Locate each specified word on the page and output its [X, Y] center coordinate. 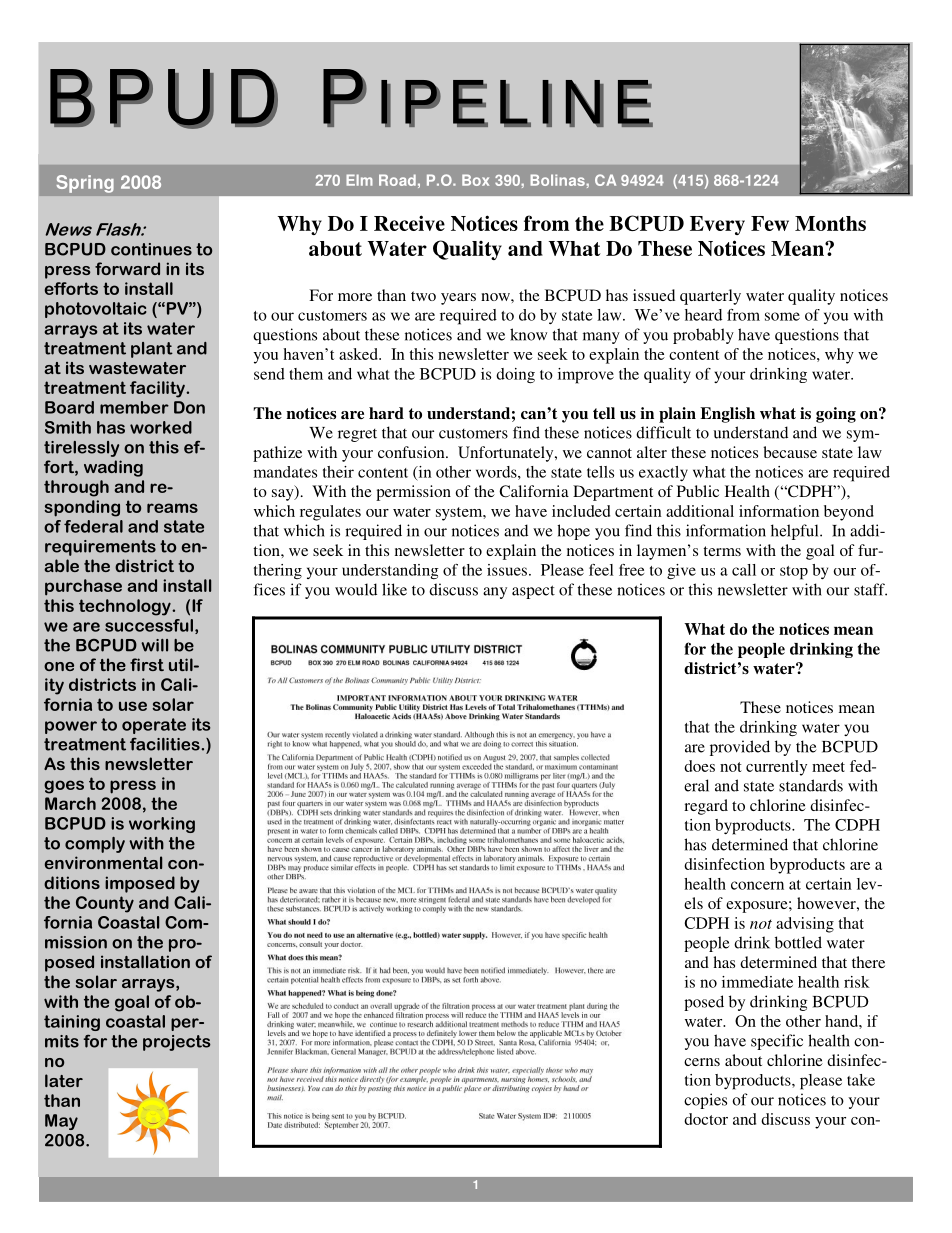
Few [770, 223]
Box [475, 180]
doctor [706, 1119]
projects [177, 1043]
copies [705, 1101]
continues [151, 249]
